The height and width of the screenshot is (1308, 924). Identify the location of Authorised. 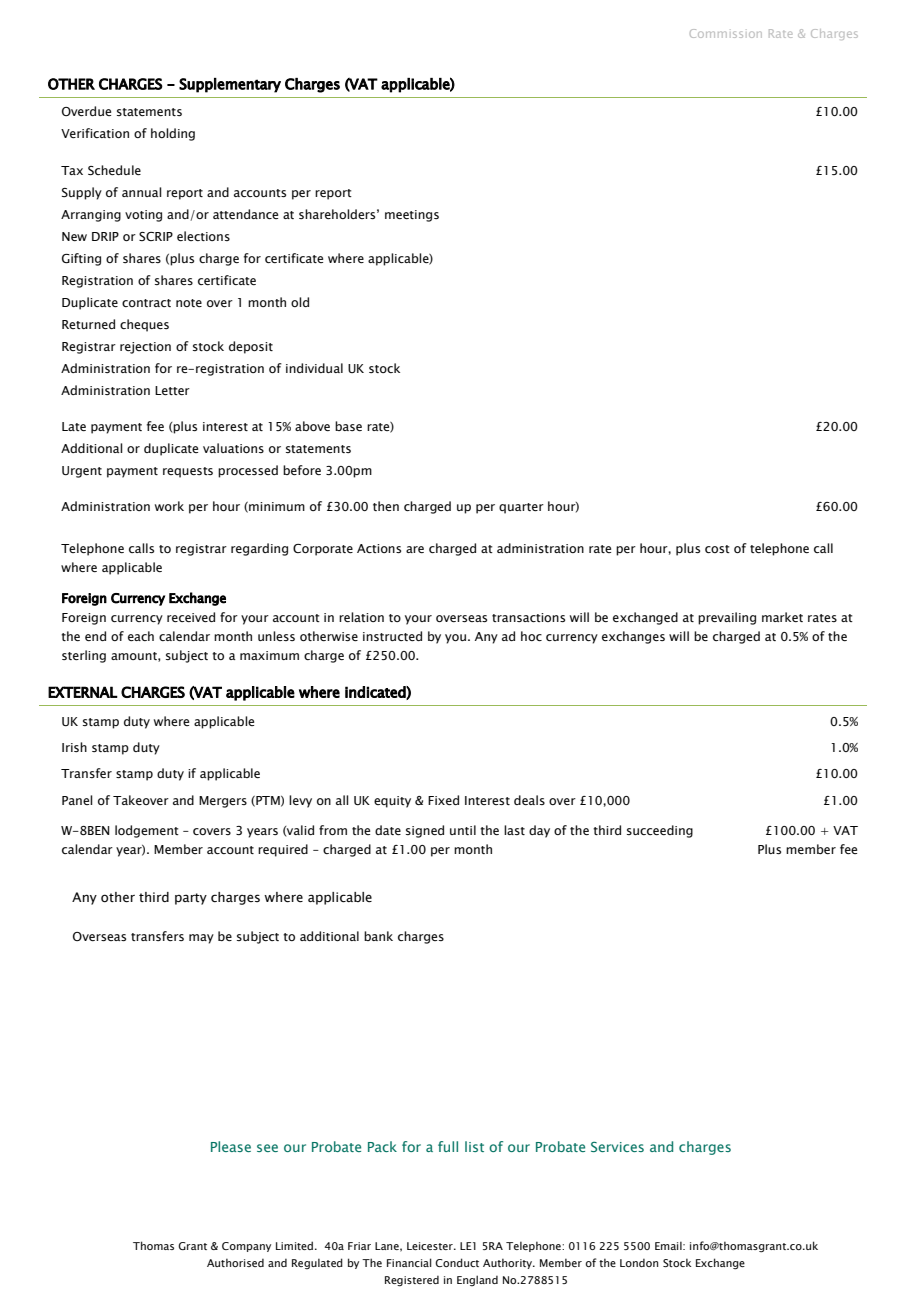
(235, 1262).
